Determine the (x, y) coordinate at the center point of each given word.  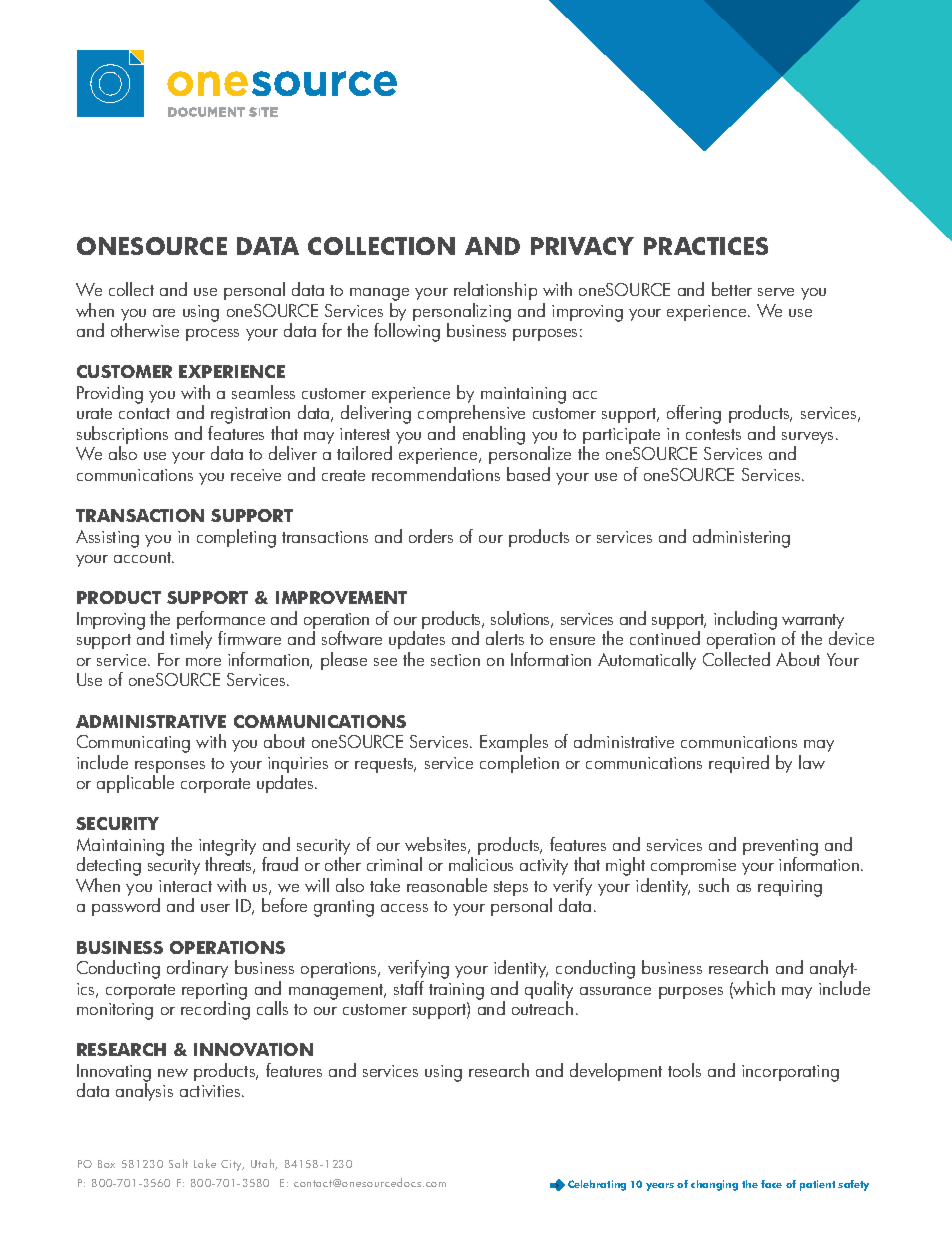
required (739, 764)
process (212, 335)
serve (776, 292)
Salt (178, 1163)
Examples (514, 743)
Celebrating (597, 1185)
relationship (495, 291)
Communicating (133, 745)
